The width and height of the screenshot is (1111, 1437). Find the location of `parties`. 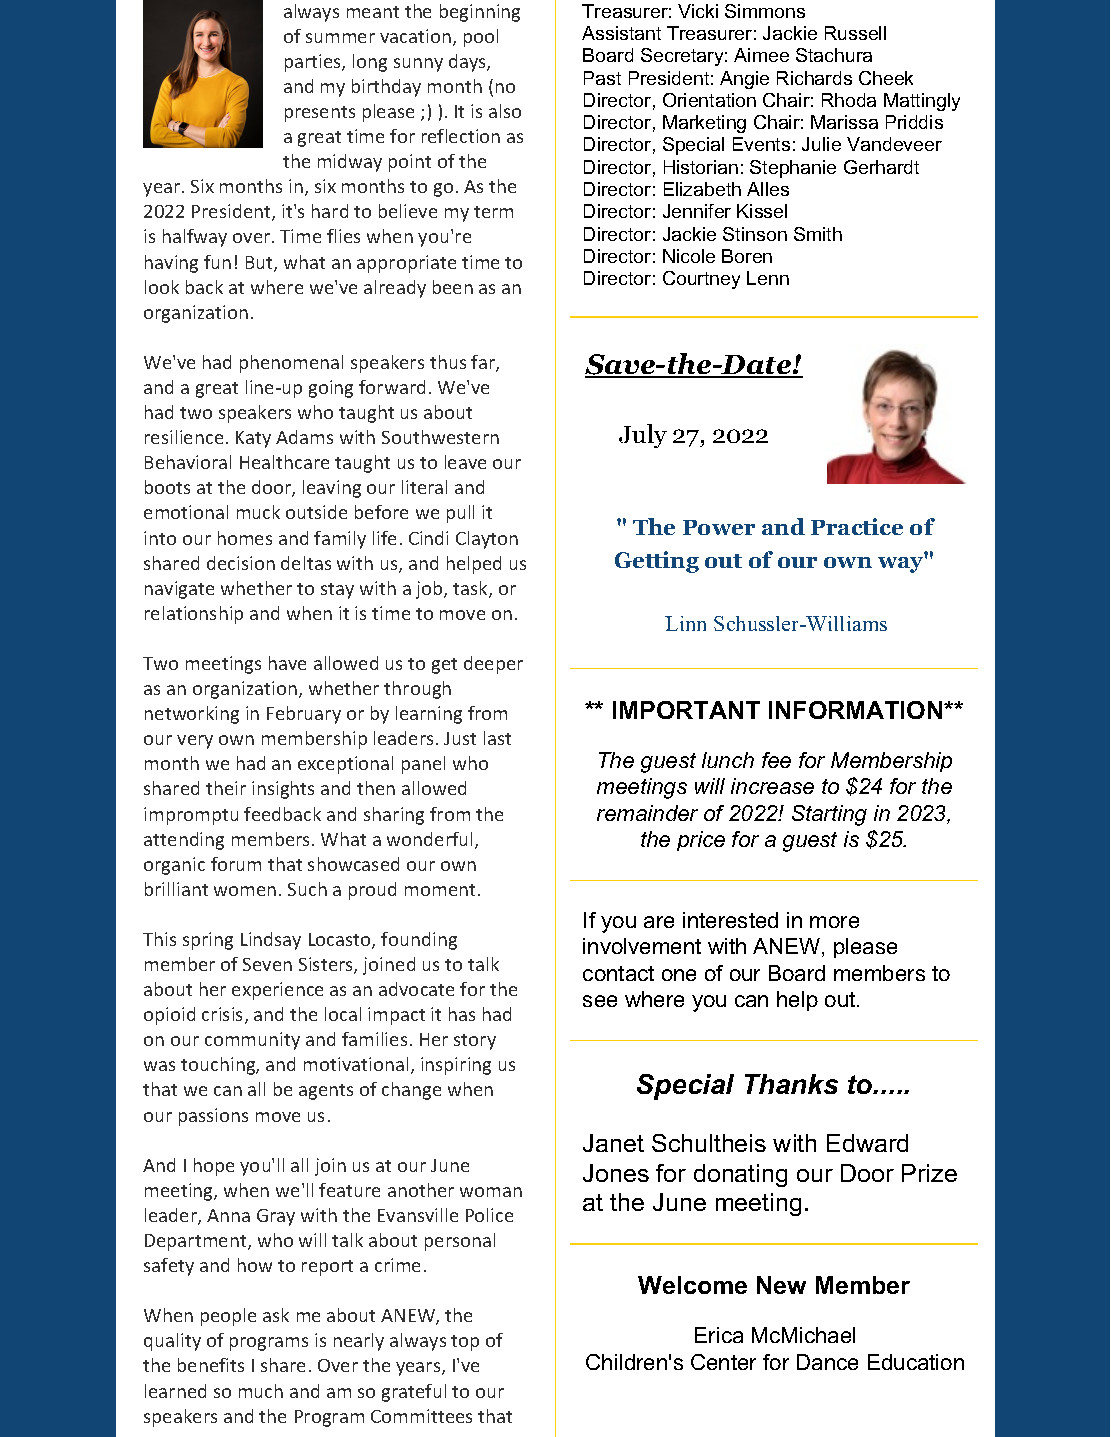

parties is located at coordinates (314, 63).
